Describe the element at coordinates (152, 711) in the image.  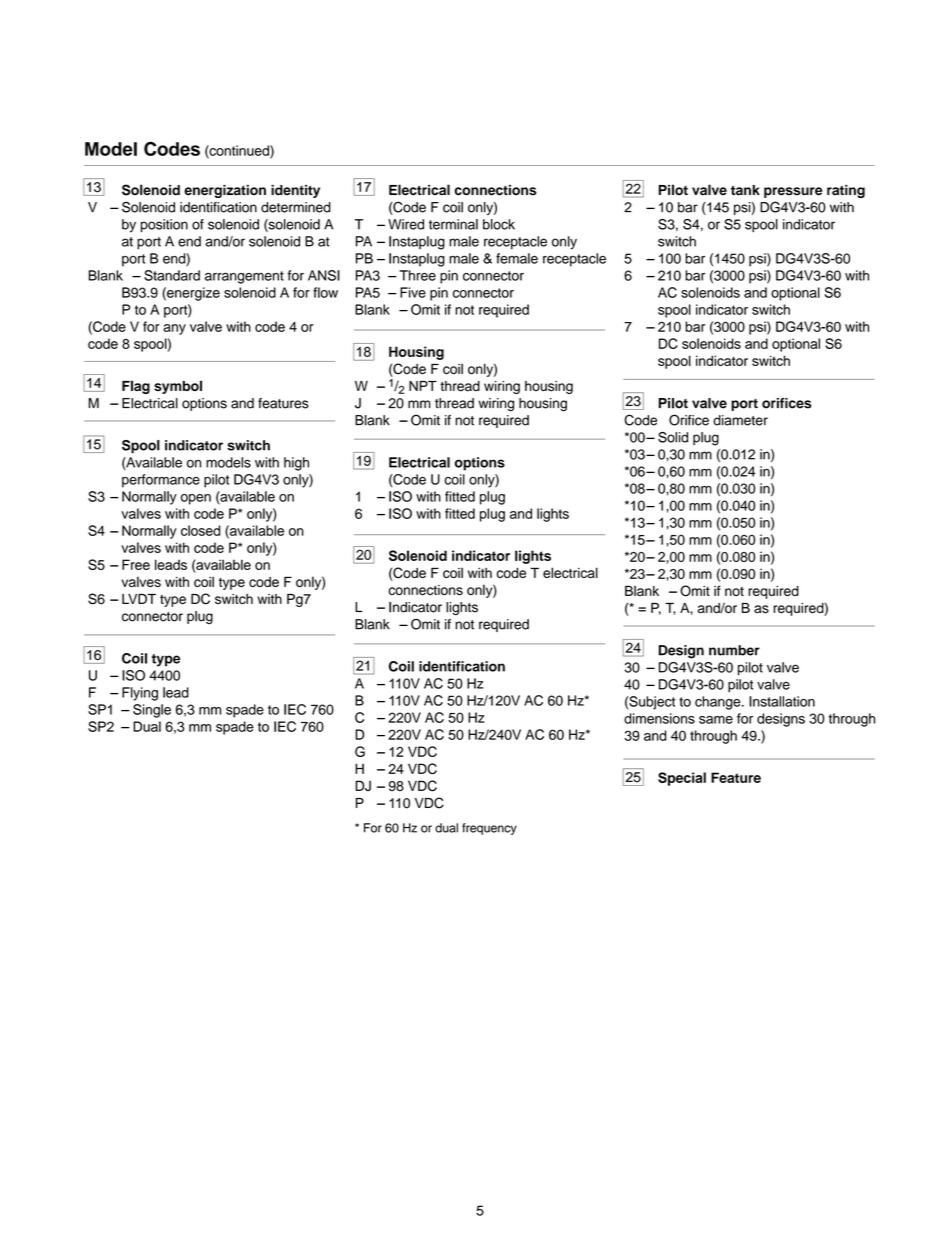
I see `Single` at that location.
